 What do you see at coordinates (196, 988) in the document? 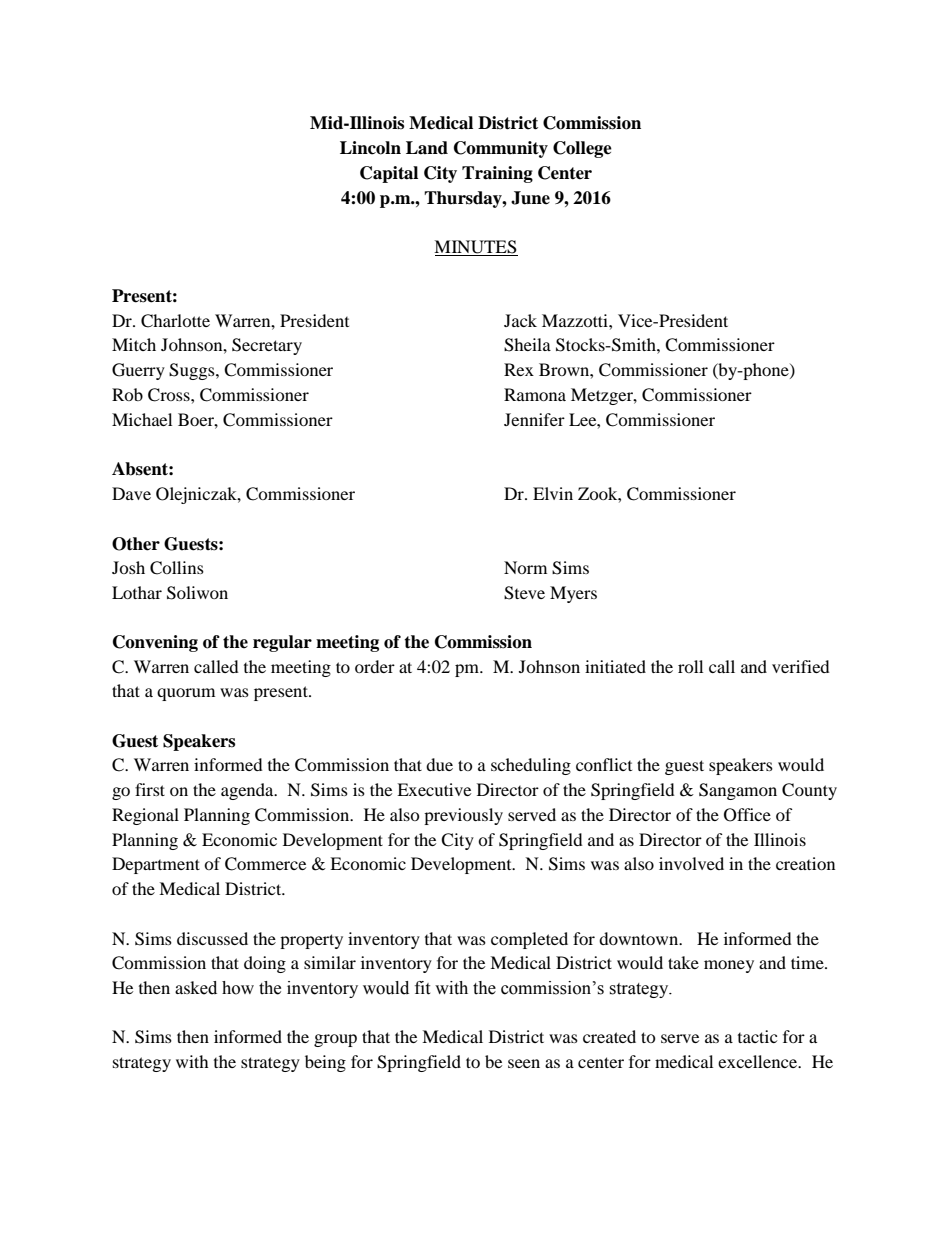
I see `asked` at bounding box center [196, 988].
